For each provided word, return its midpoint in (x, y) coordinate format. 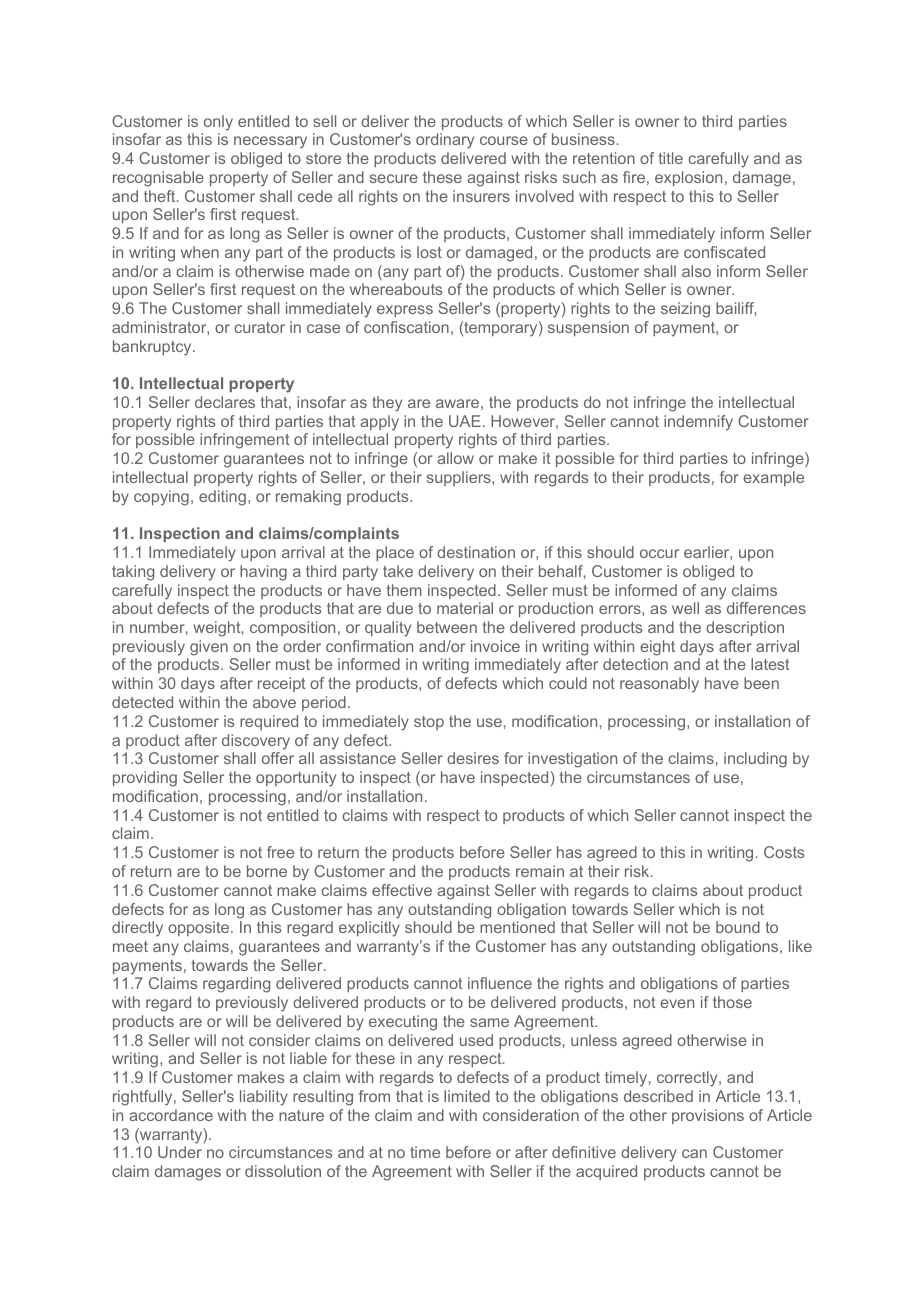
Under (180, 1152)
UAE (465, 421)
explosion (688, 178)
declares (225, 402)
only (218, 123)
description (745, 628)
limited (467, 1096)
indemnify (698, 423)
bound (738, 927)
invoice (495, 646)
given (209, 648)
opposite (198, 928)
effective (402, 890)
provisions (708, 1116)
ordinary (445, 141)
